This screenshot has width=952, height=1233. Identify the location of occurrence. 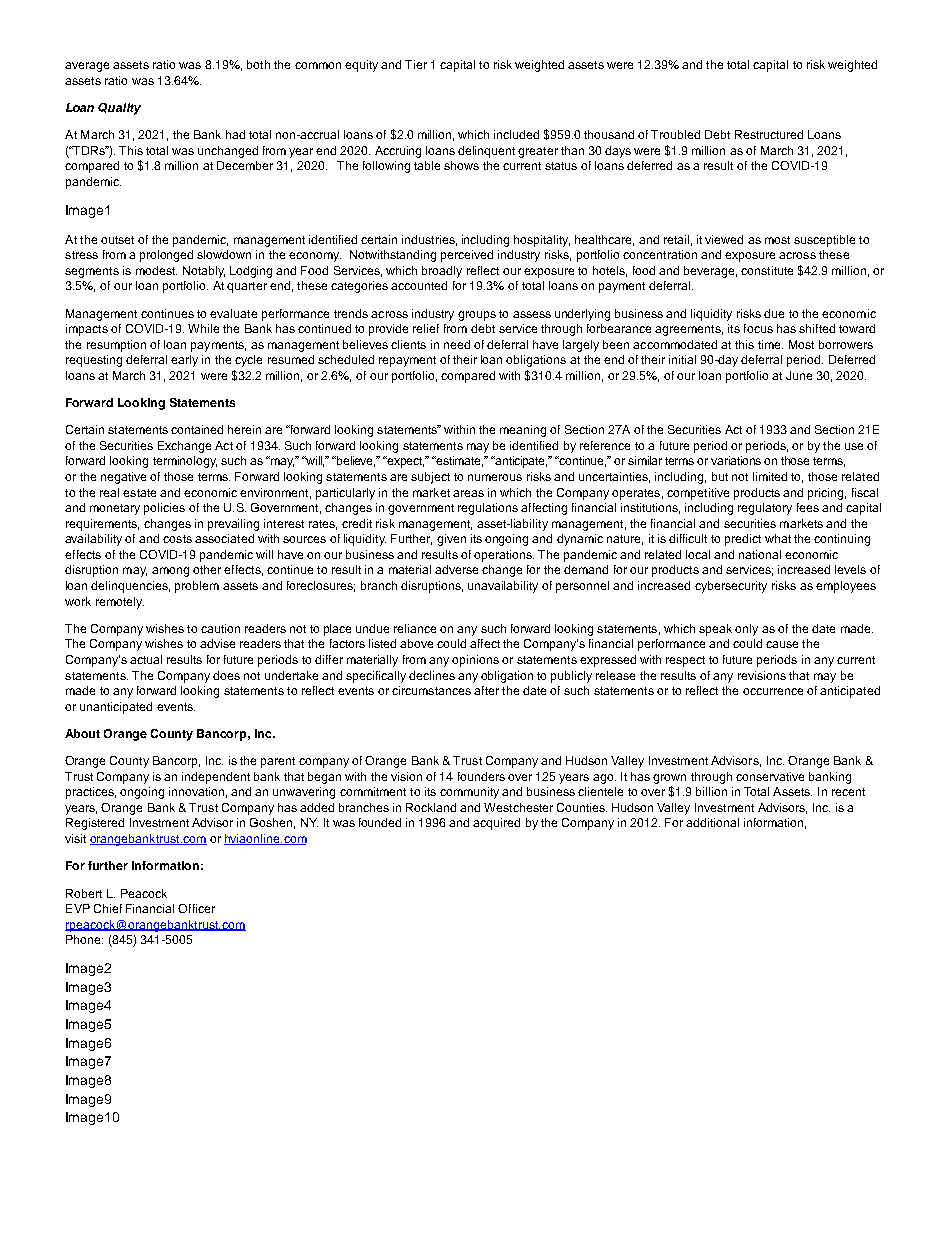
(773, 691).
